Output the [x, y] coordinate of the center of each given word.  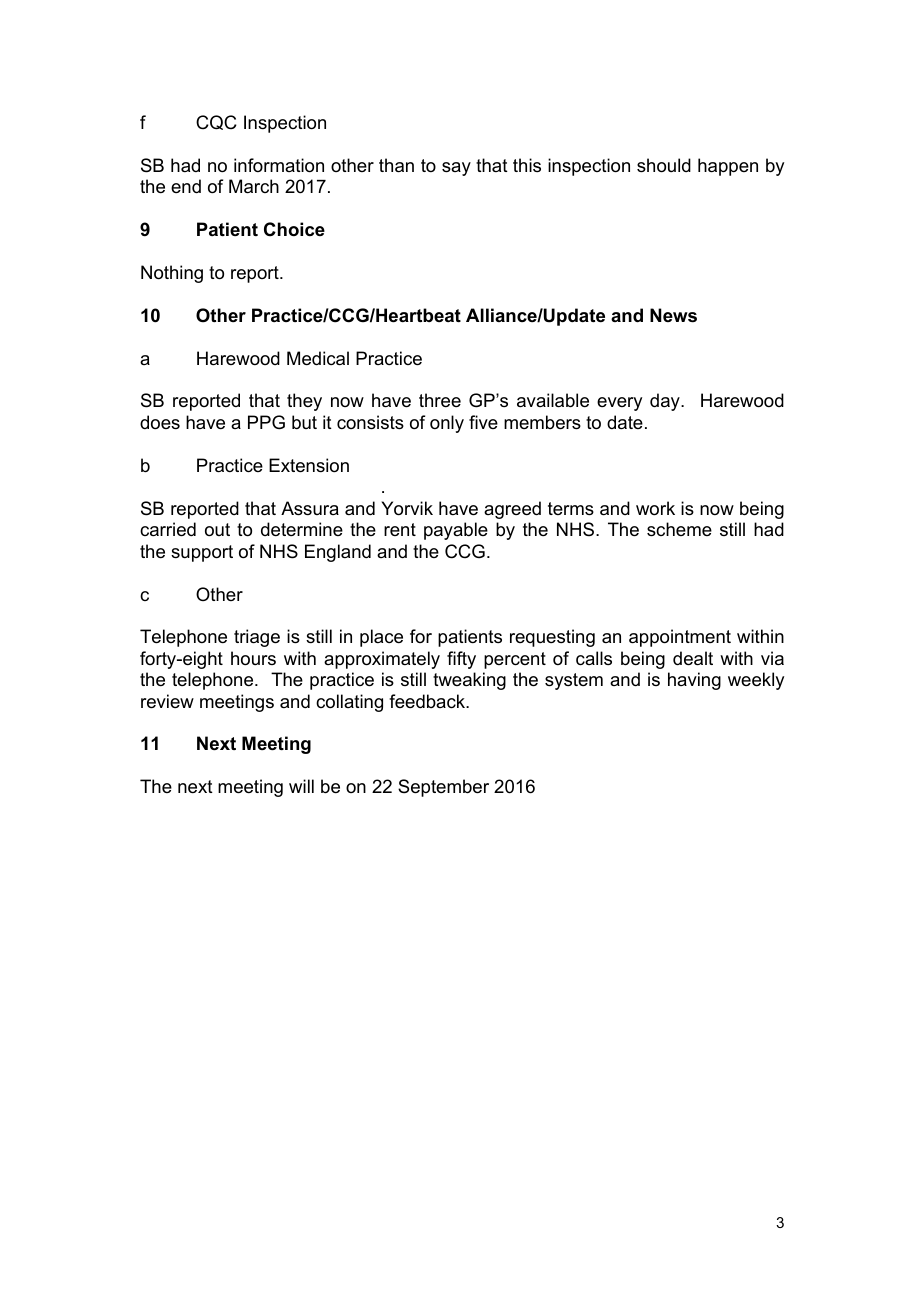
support [202, 553]
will [301, 786]
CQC [216, 122]
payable [456, 531]
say [456, 169]
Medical [318, 358]
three [440, 400]
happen [728, 167]
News [673, 315]
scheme [679, 529]
